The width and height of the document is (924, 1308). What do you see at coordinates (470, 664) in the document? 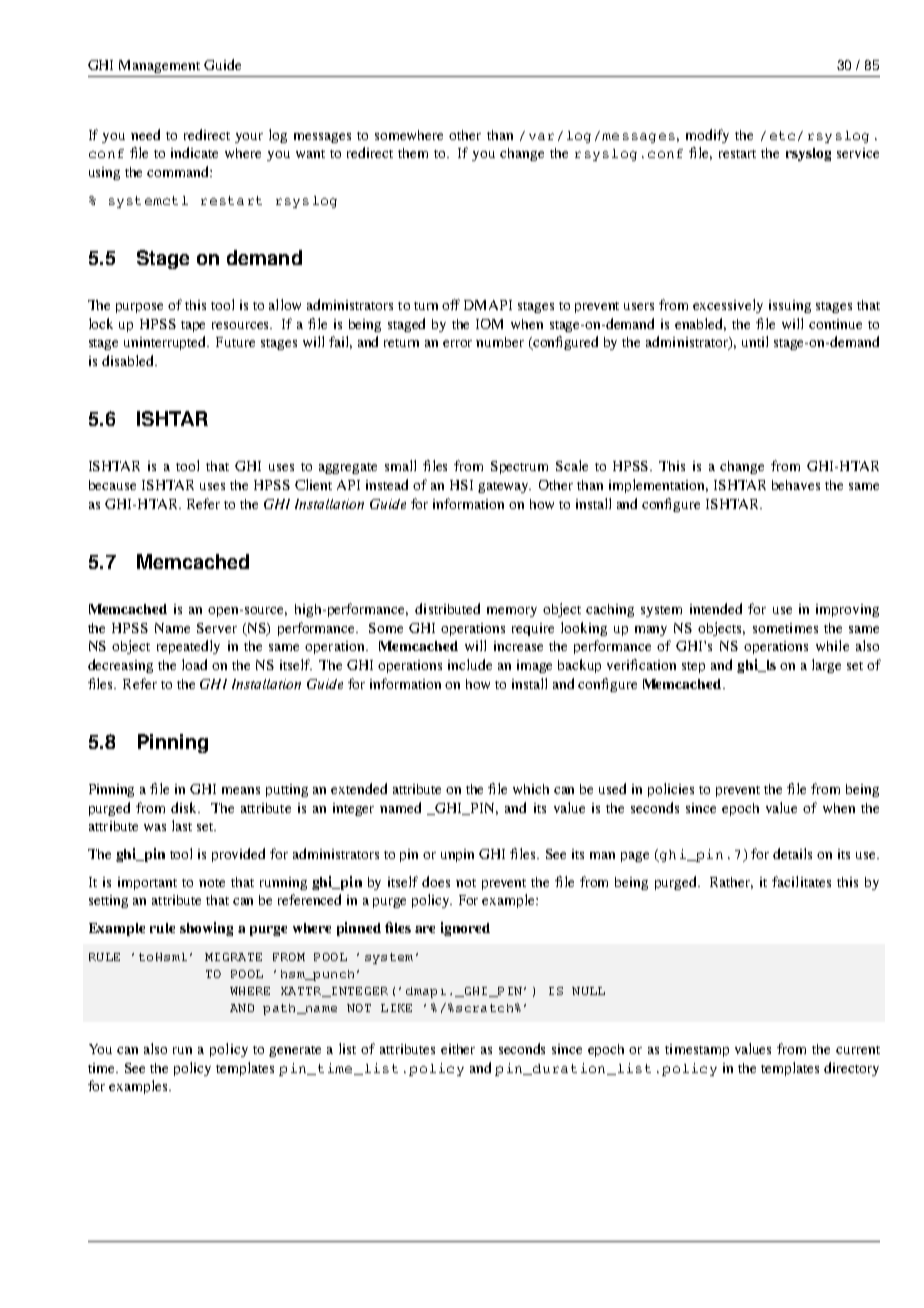
I see `include` at bounding box center [470, 664].
